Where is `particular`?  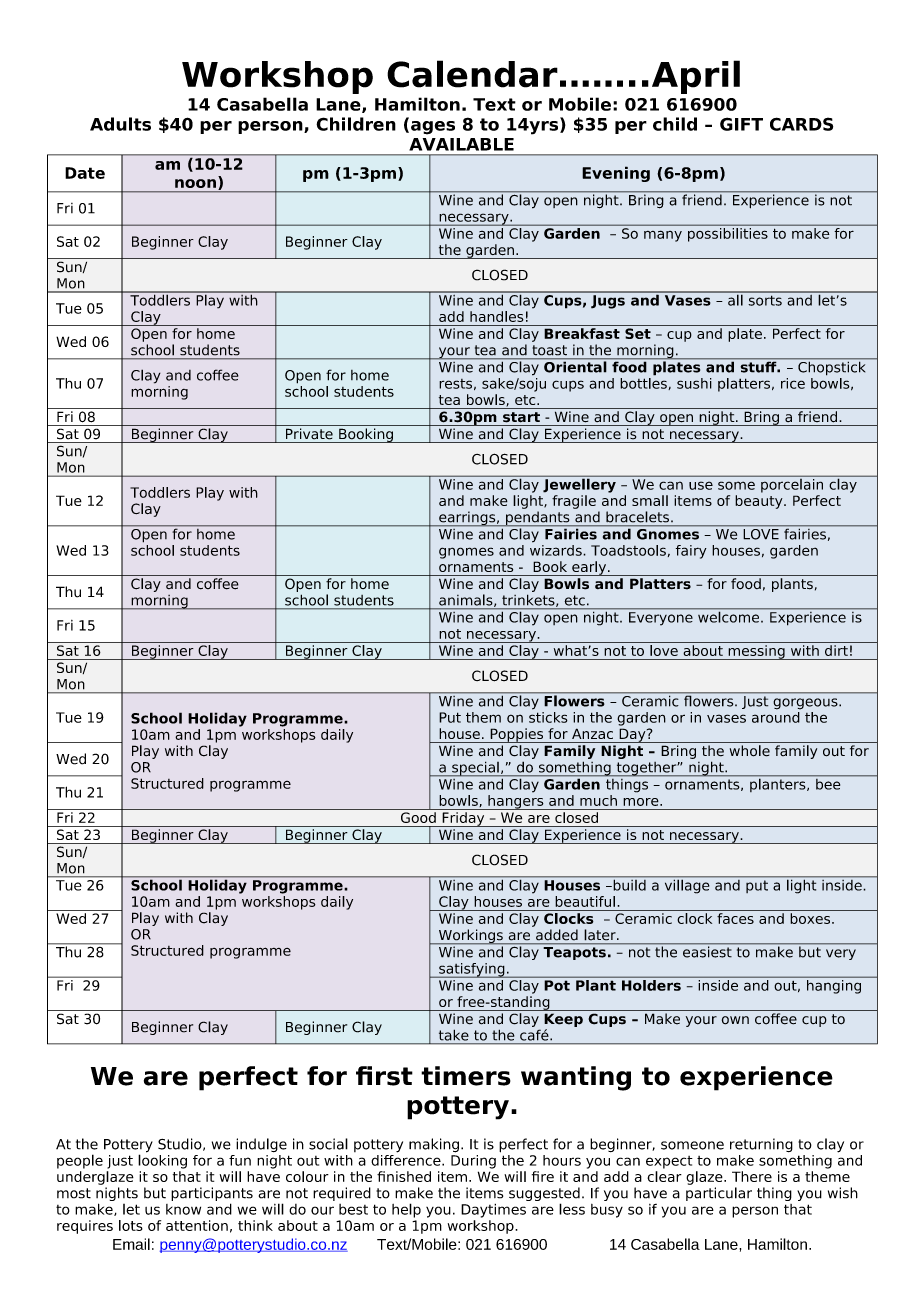 particular is located at coordinates (719, 1194).
